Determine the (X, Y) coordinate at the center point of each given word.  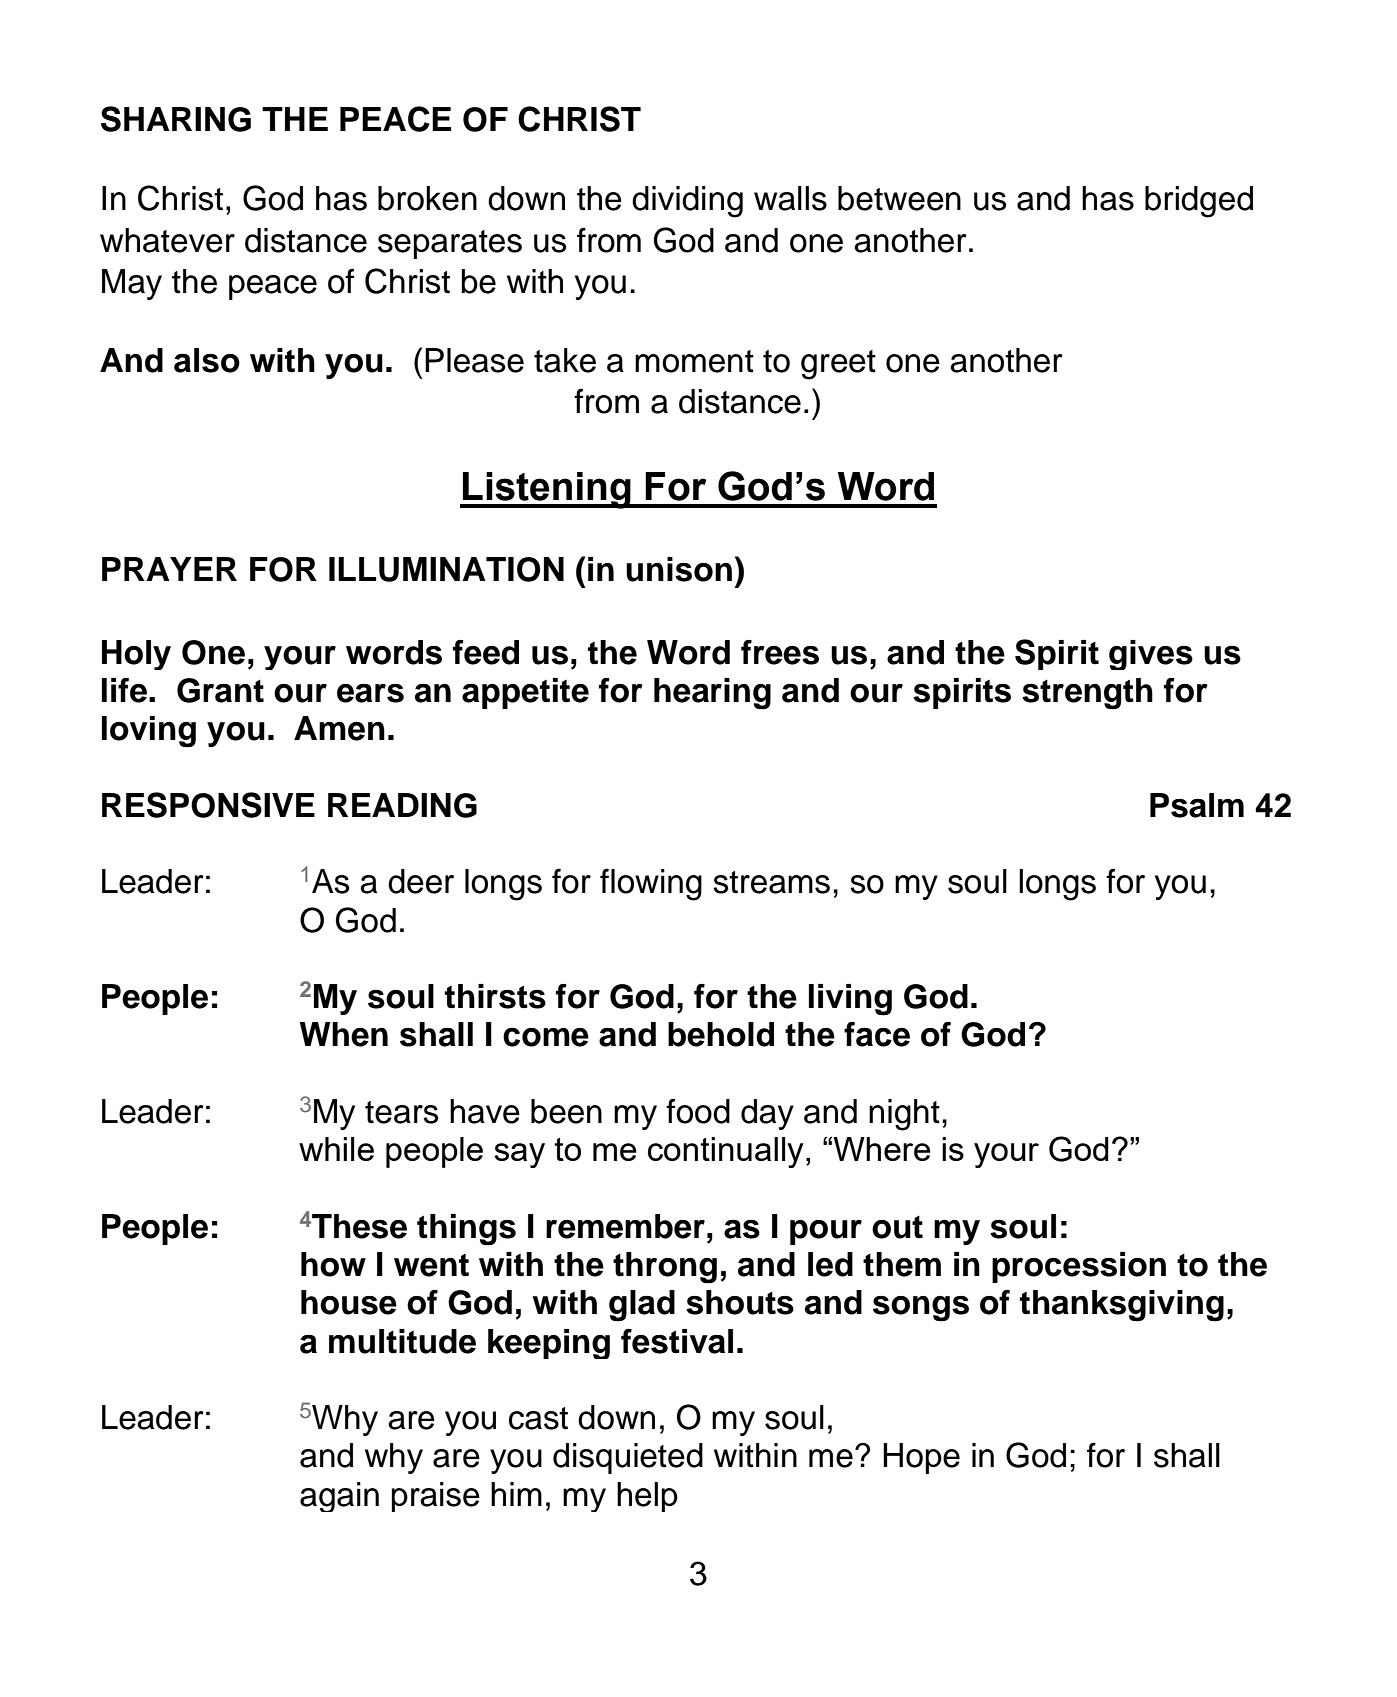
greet (838, 365)
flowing (651, 885)
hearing (712, 694)
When (344, 1034)
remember (625, 1226)
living (850, 1000)
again (339, 1497)
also (207, 360)
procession (1079, 1267)
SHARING (176, 119)
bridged (1199, 202)
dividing (687, 202)
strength (1087, 694)
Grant (220, 690)
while (336, 1149)
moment (694, 361)
